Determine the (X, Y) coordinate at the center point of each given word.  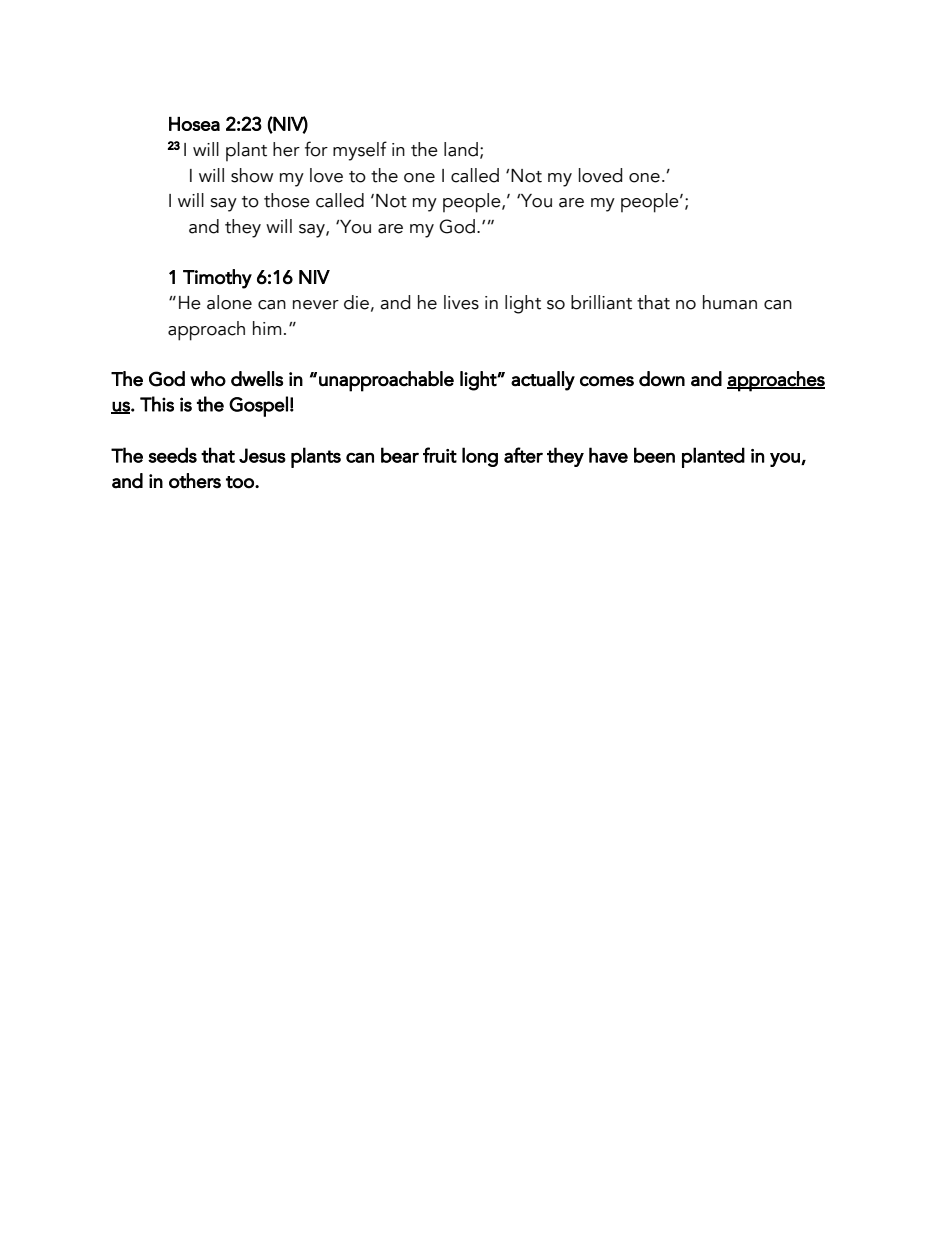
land (461, 149)
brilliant (601, 302)
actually (543, 381)
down (662, 379)
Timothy (217, 279)
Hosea (194, 124)
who (208, 379)
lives (461, 302)
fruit (440, 455)
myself (360, 151)
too (241, 482)
